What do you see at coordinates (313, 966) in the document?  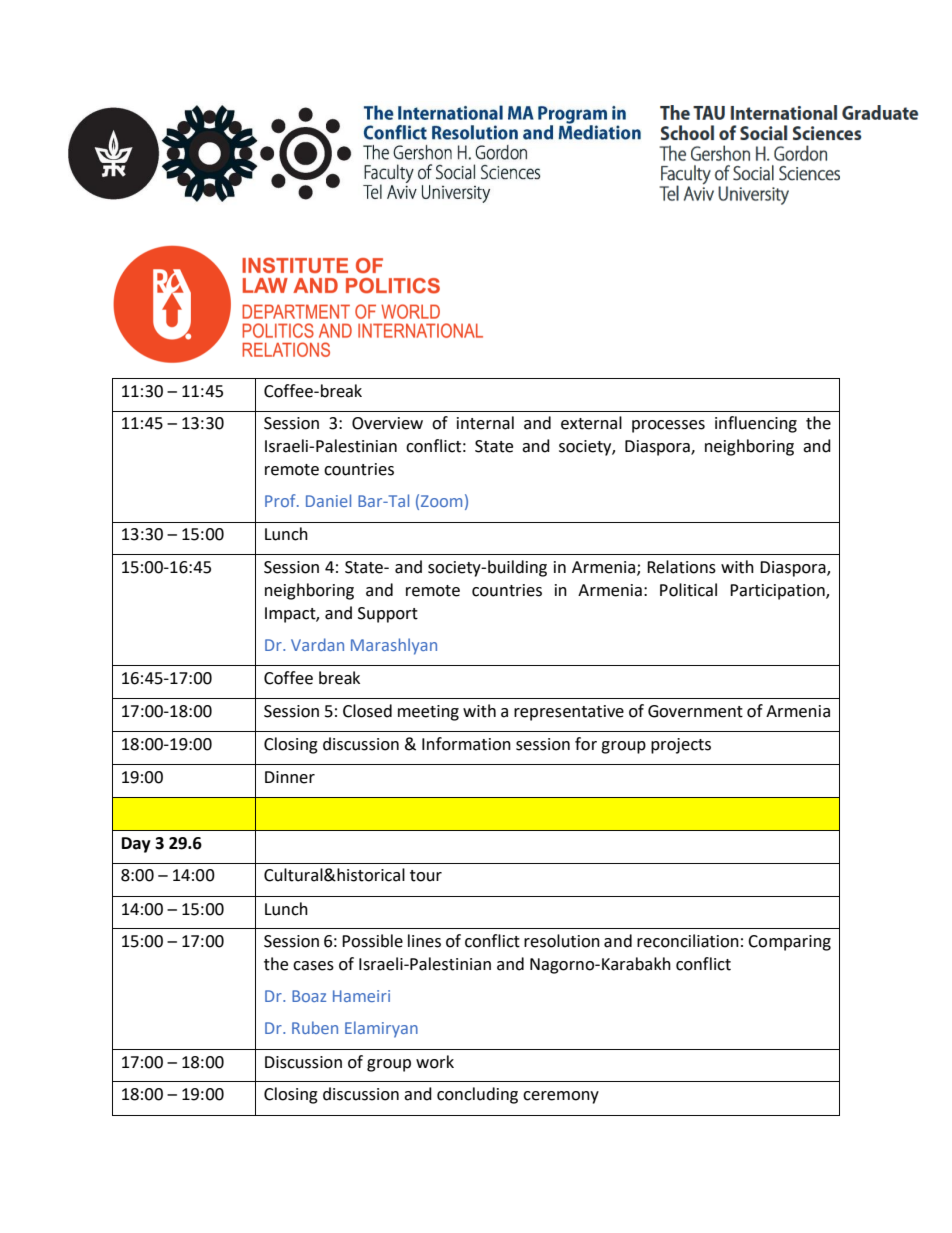 I see `cases` at bounding box center [313, 966].
